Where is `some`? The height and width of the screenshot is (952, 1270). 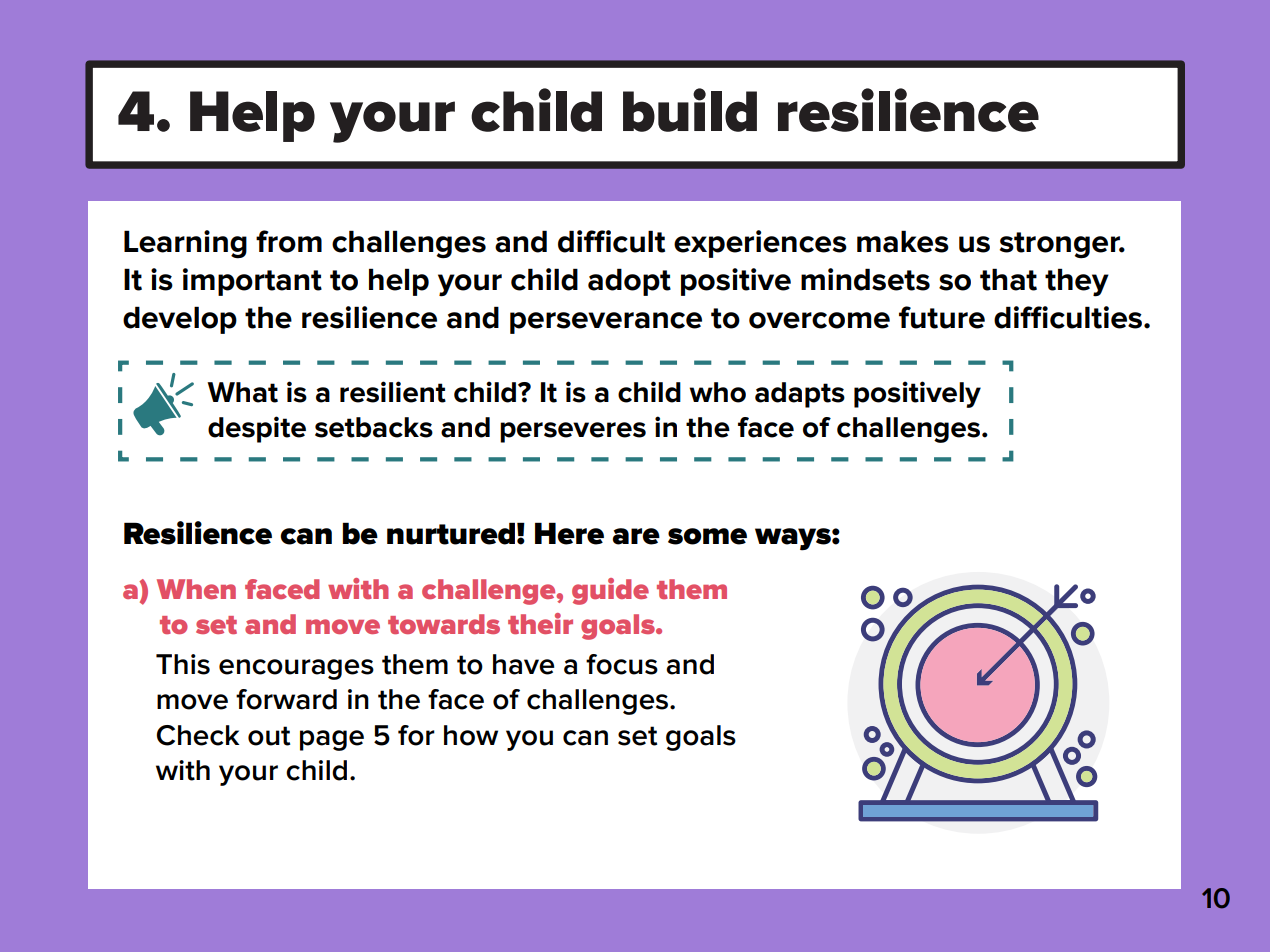
some is located at coordinates (707, 536).
